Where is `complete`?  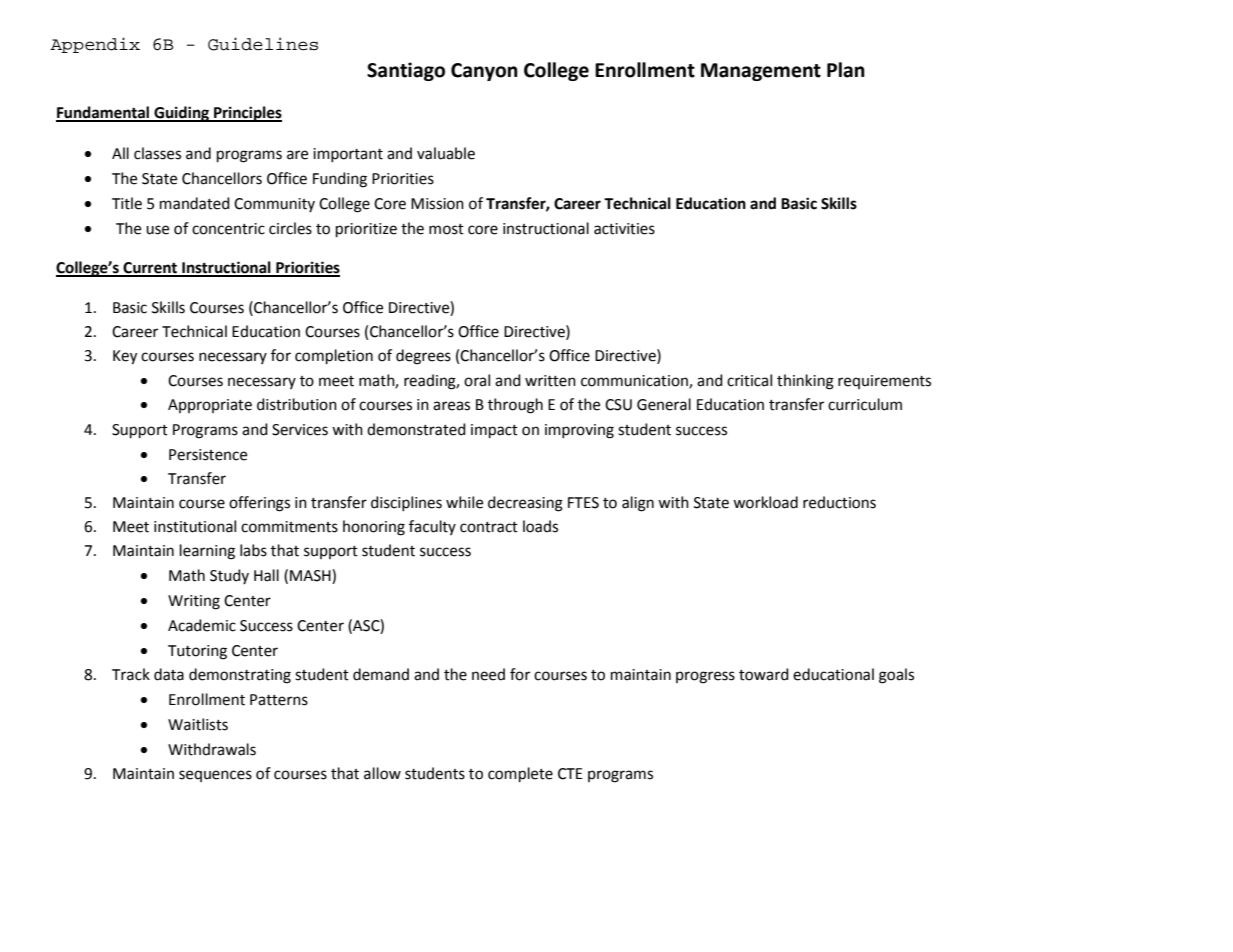
complete is located at coordinates (520, 775).
